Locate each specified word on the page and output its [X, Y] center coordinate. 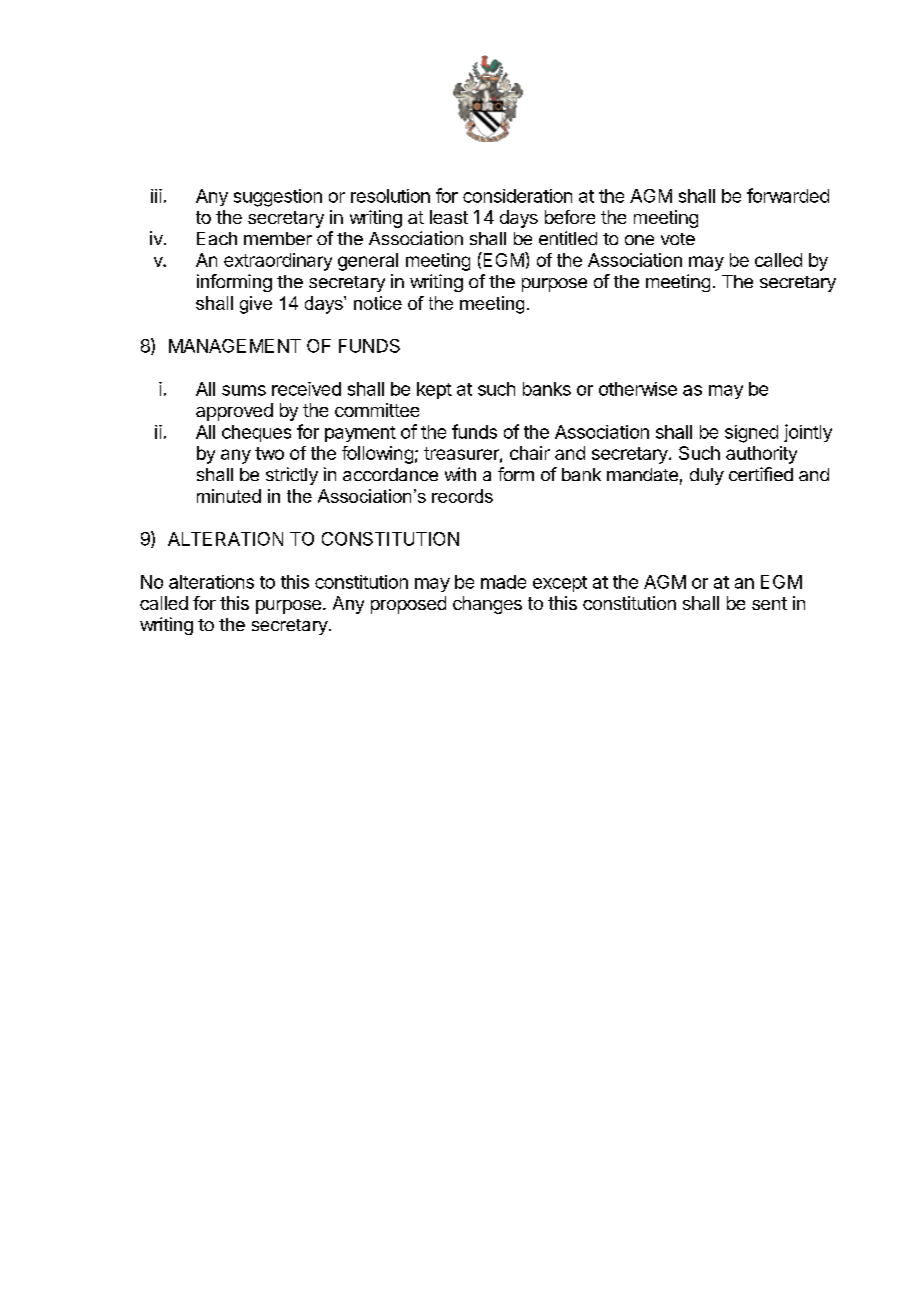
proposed [408, 605]
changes [487, 605]
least [449, 217]
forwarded [788, 195]
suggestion [278, 198]
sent [769, 603]
